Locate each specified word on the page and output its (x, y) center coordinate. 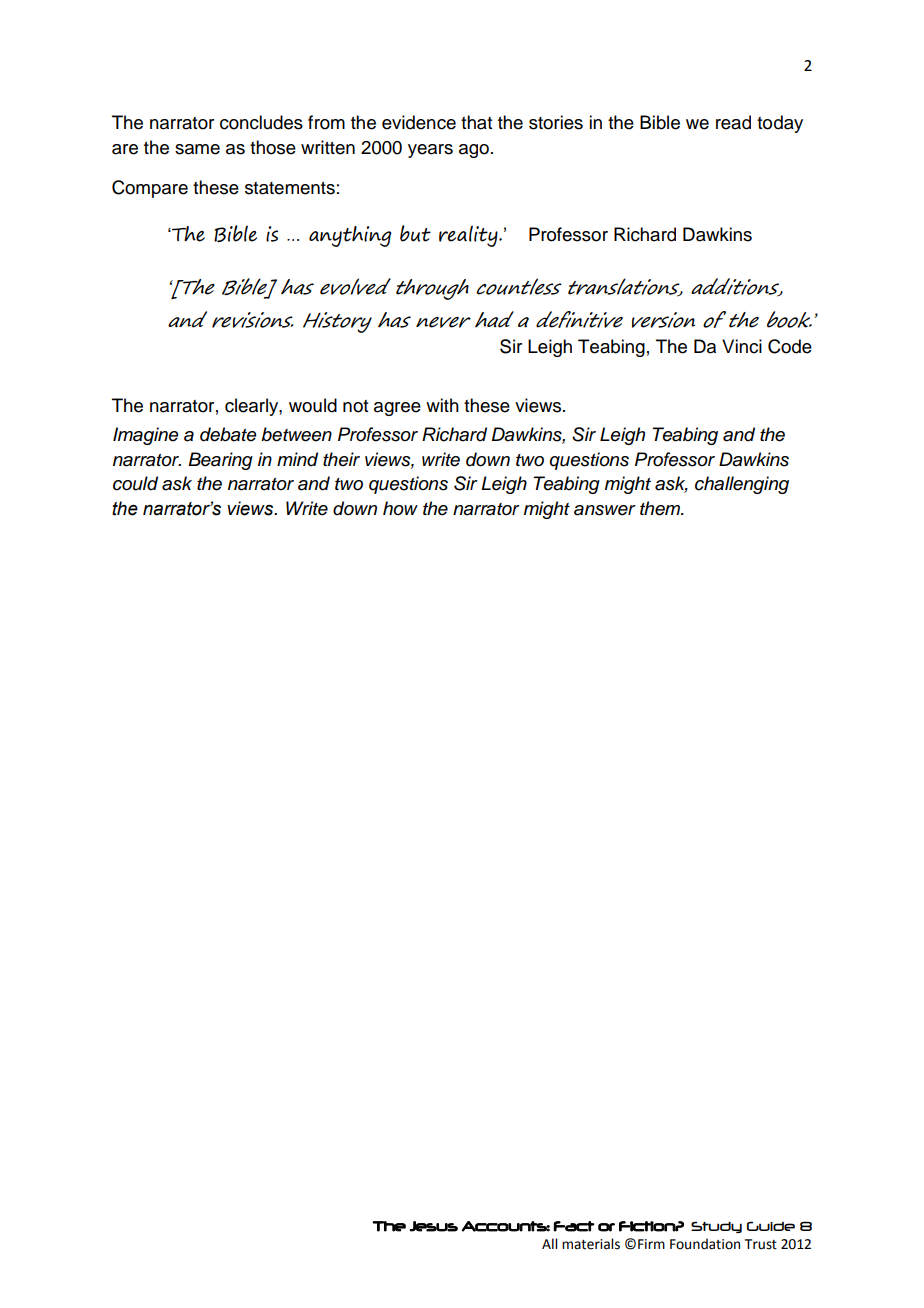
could (135, 483)
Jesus (434, 1226)
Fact (574, 1226)
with (442, 405)
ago (474, 151)
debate (228, 434)
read (733, 122)
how (400, 508)
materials (591, 1244)
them (661, 508)
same (197, 149)
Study (716, 1227)
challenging (742, 485)
